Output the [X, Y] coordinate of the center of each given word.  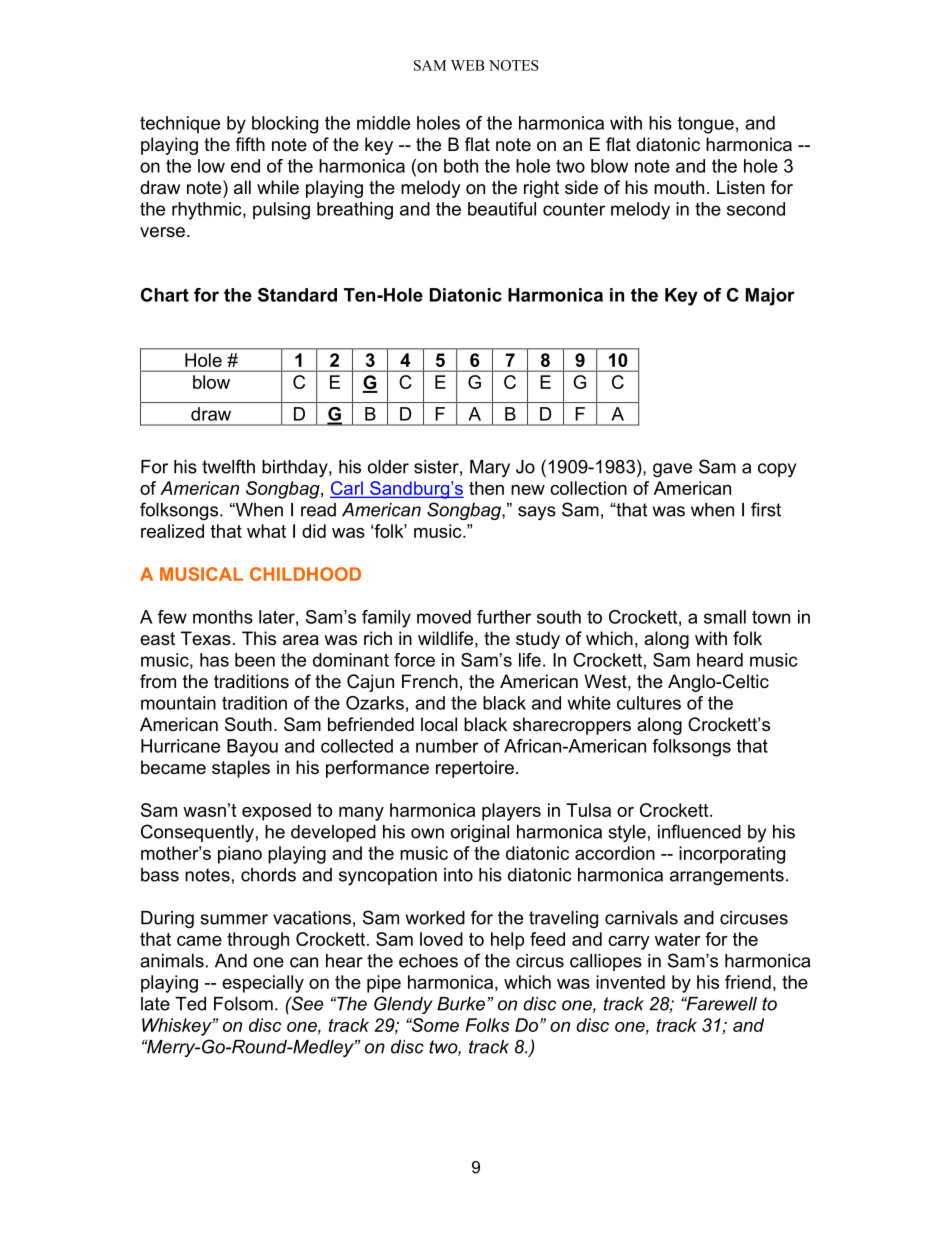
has [214, 660]
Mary [490, 468]
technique [180, 124]
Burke [461, 1004]
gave [672, 470]
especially [263, 984]
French [430, 681]
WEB [468, 65]
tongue [706, 125]
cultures [649, 703]
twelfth [228, 466]
